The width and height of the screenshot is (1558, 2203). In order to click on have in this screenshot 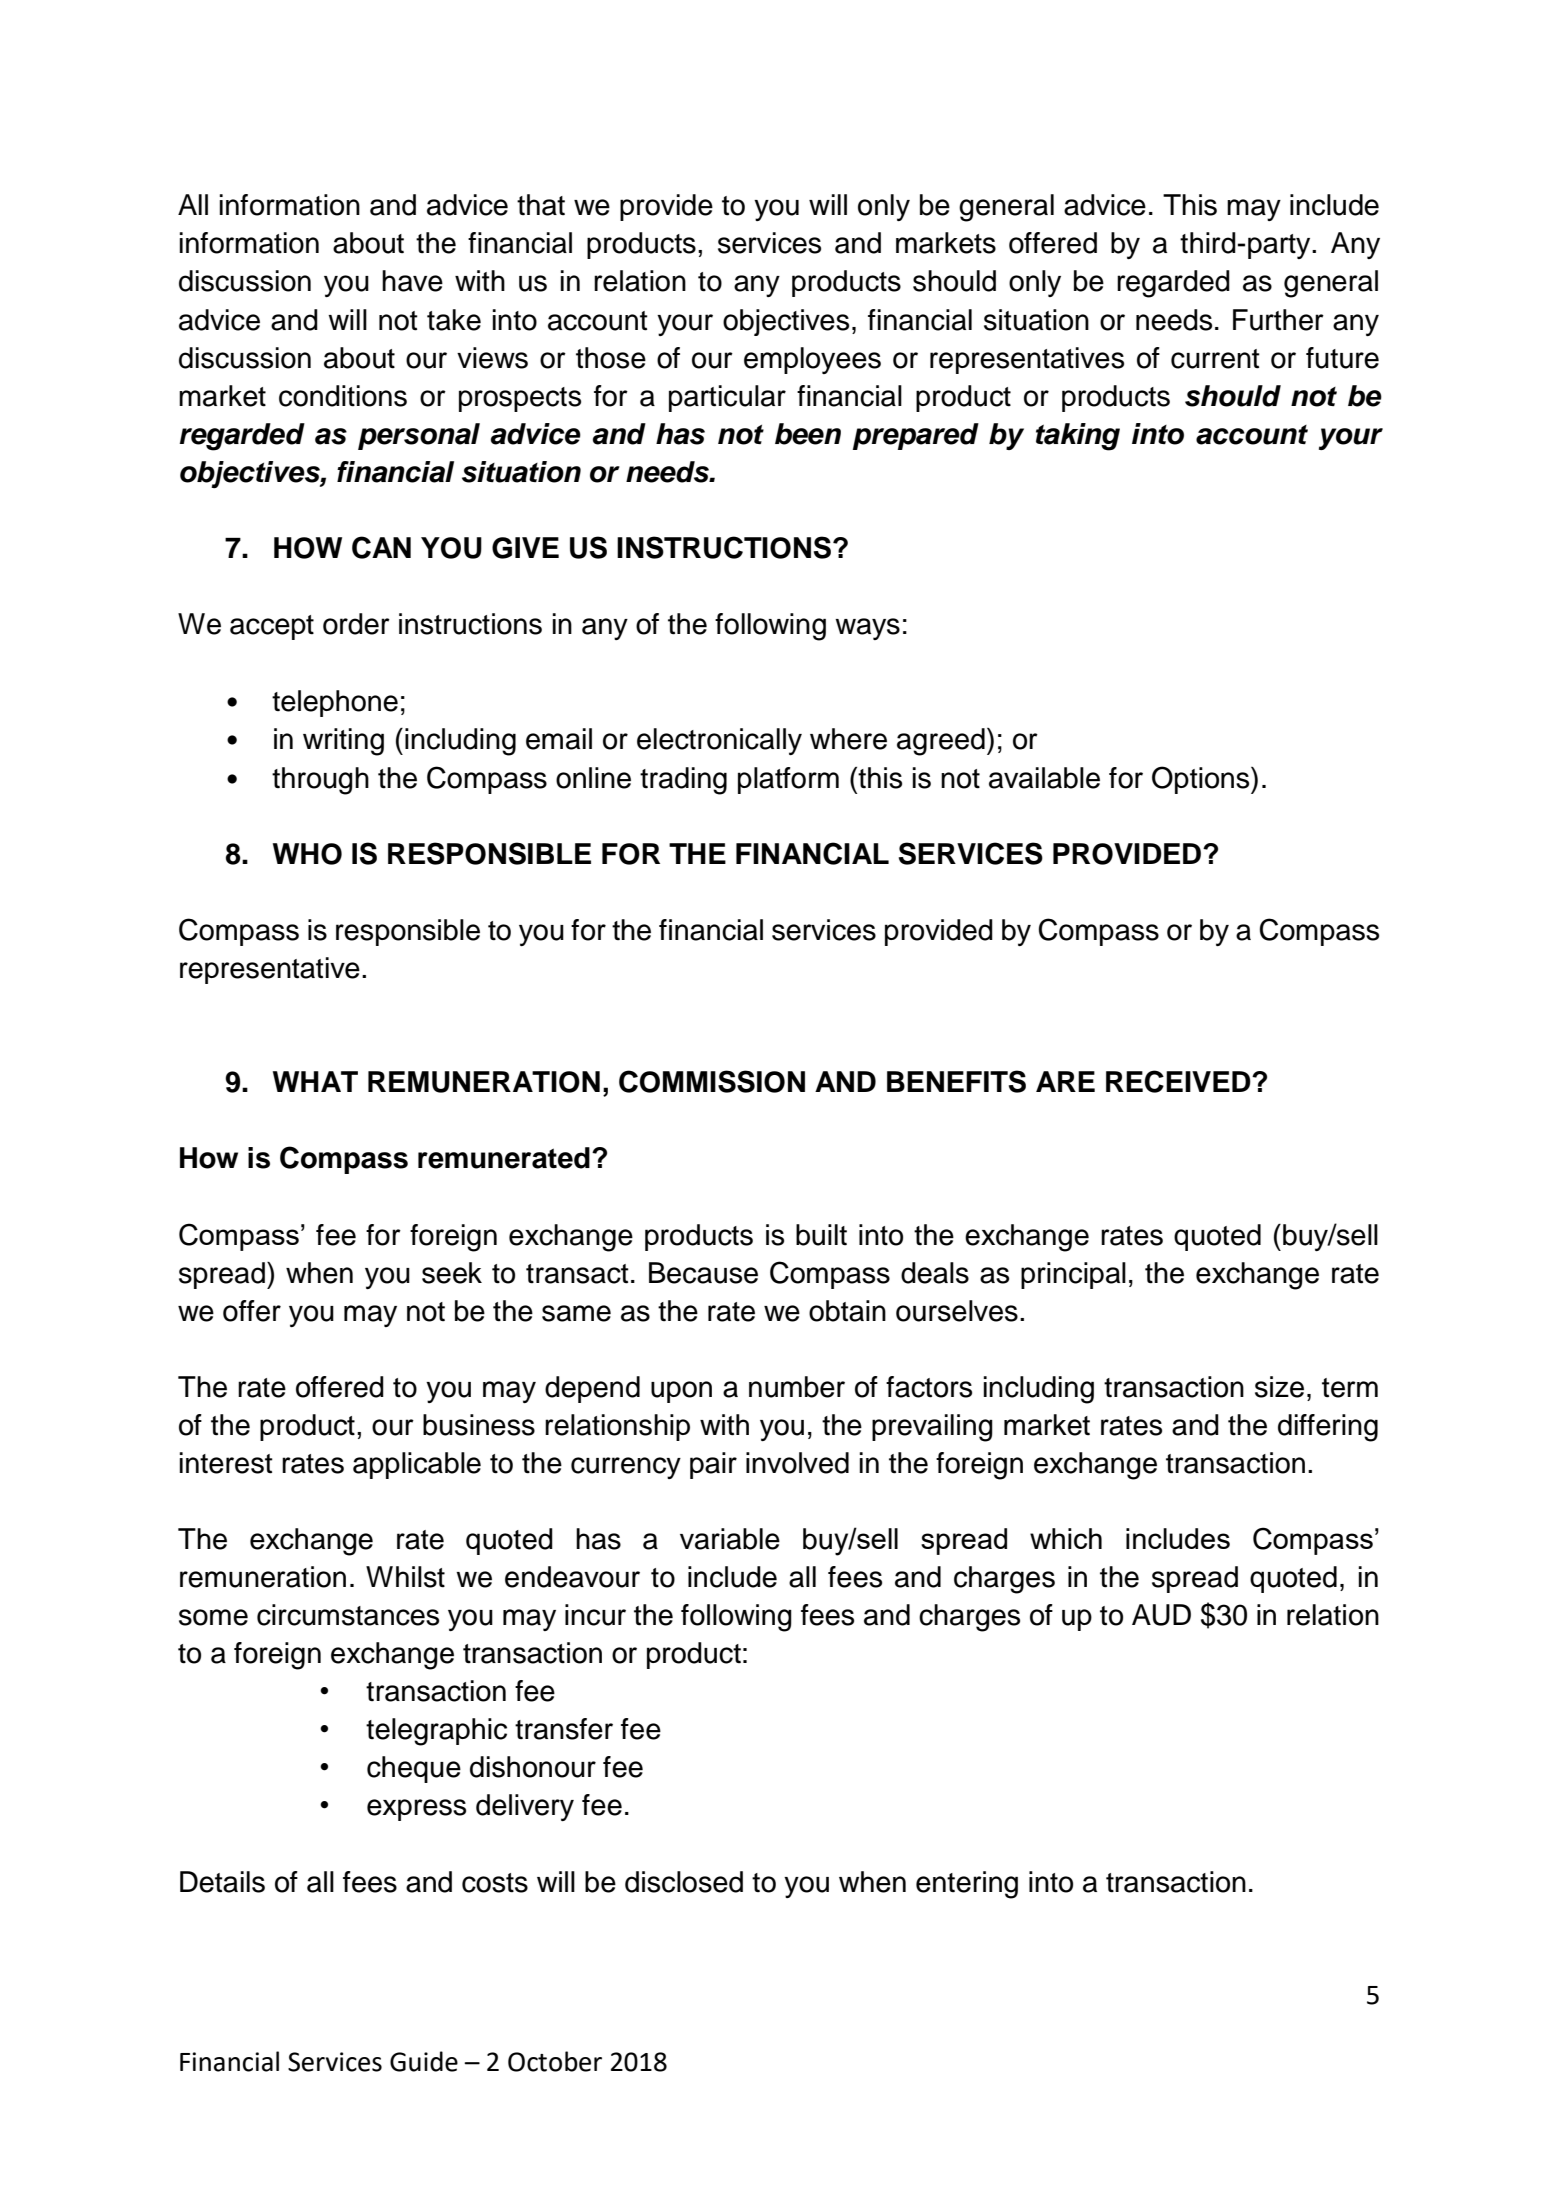, I will do `click(412, 281)`.
